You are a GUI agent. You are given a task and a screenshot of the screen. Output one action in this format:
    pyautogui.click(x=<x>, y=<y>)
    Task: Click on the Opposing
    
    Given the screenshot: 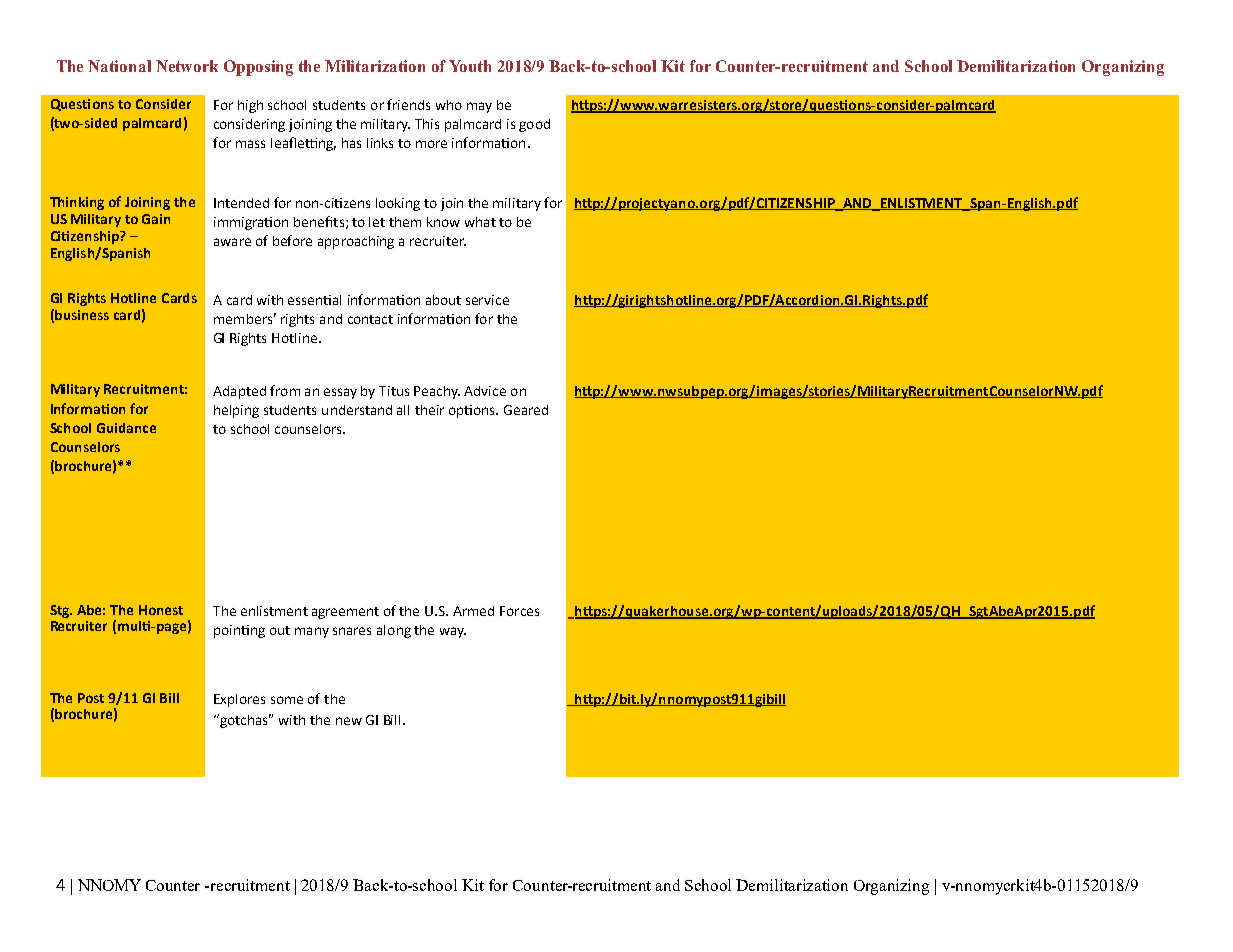 What is the action you would take?
    pyautogui.click(x=258, y=68)
